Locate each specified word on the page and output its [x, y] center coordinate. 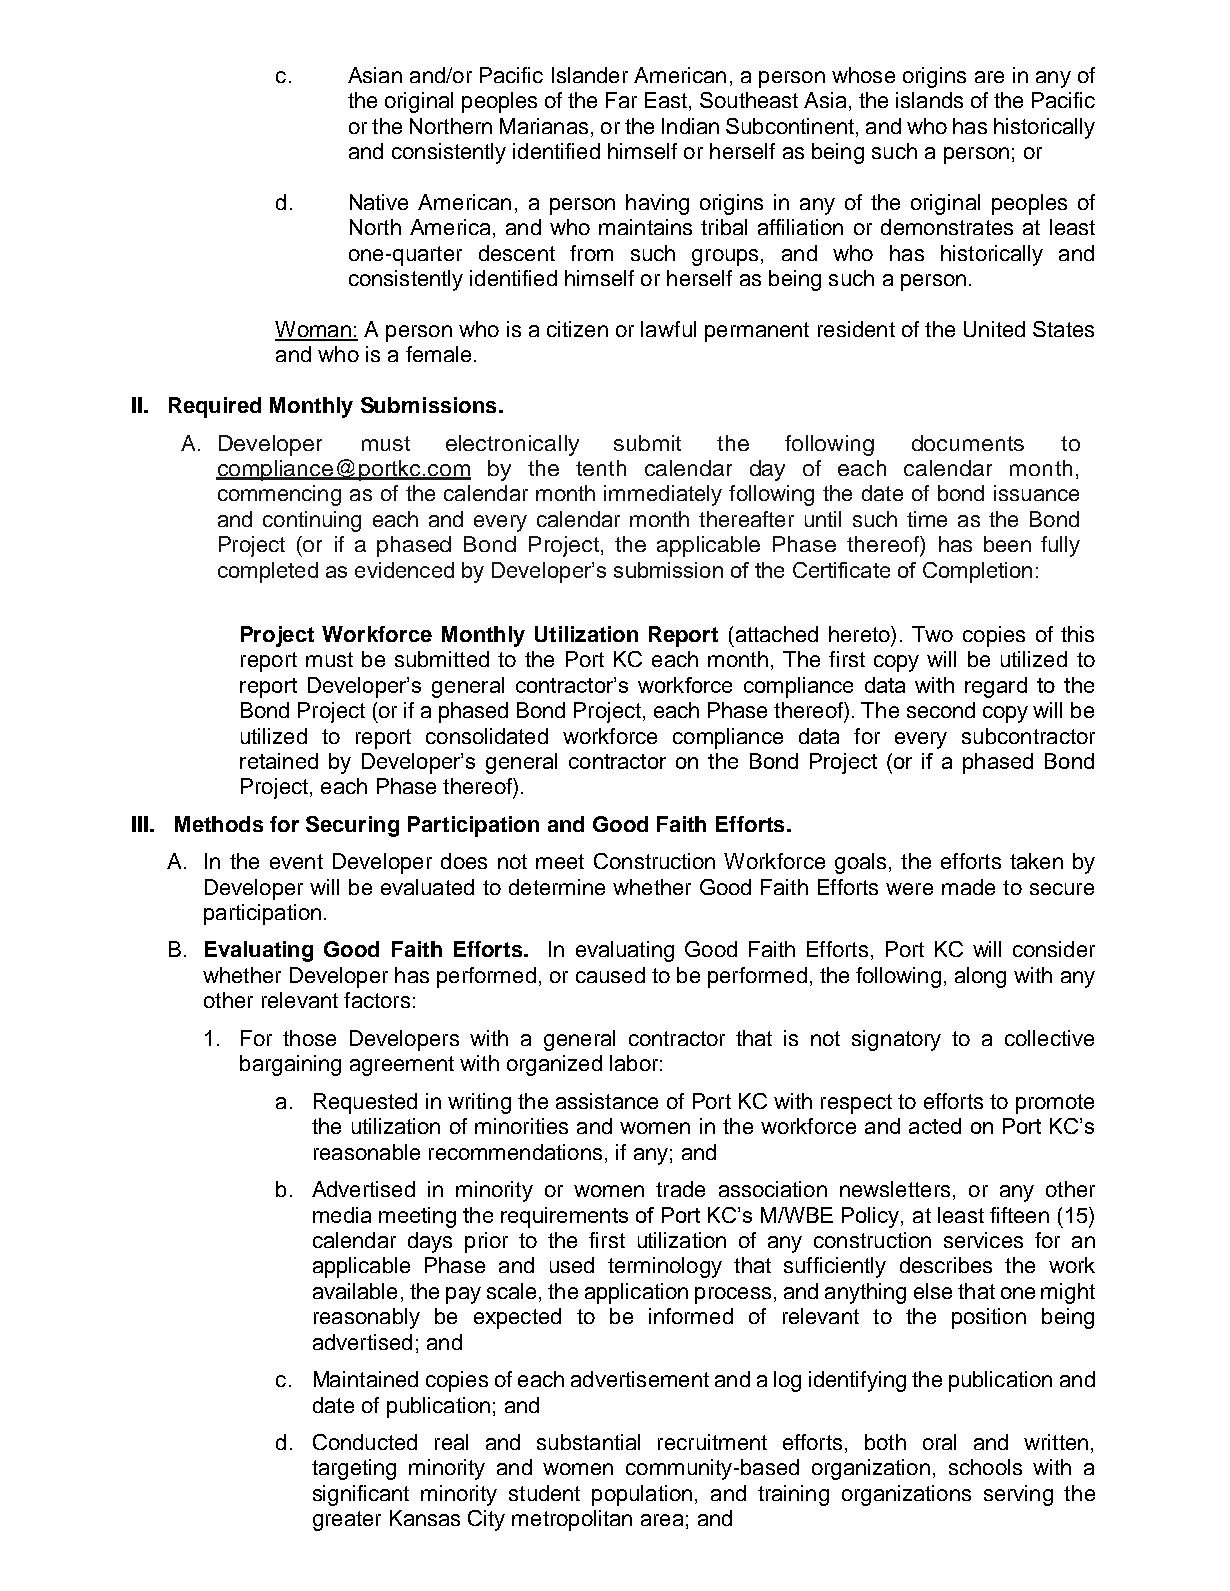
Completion [977, 572]
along [980, 977]
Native [379, 202]
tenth [601, 468]
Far [621, 100]
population [642, 1495]
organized [554, 1065]
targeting [354, 1469]
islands [929, 100]
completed [268, 572]
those [309, 1038]
